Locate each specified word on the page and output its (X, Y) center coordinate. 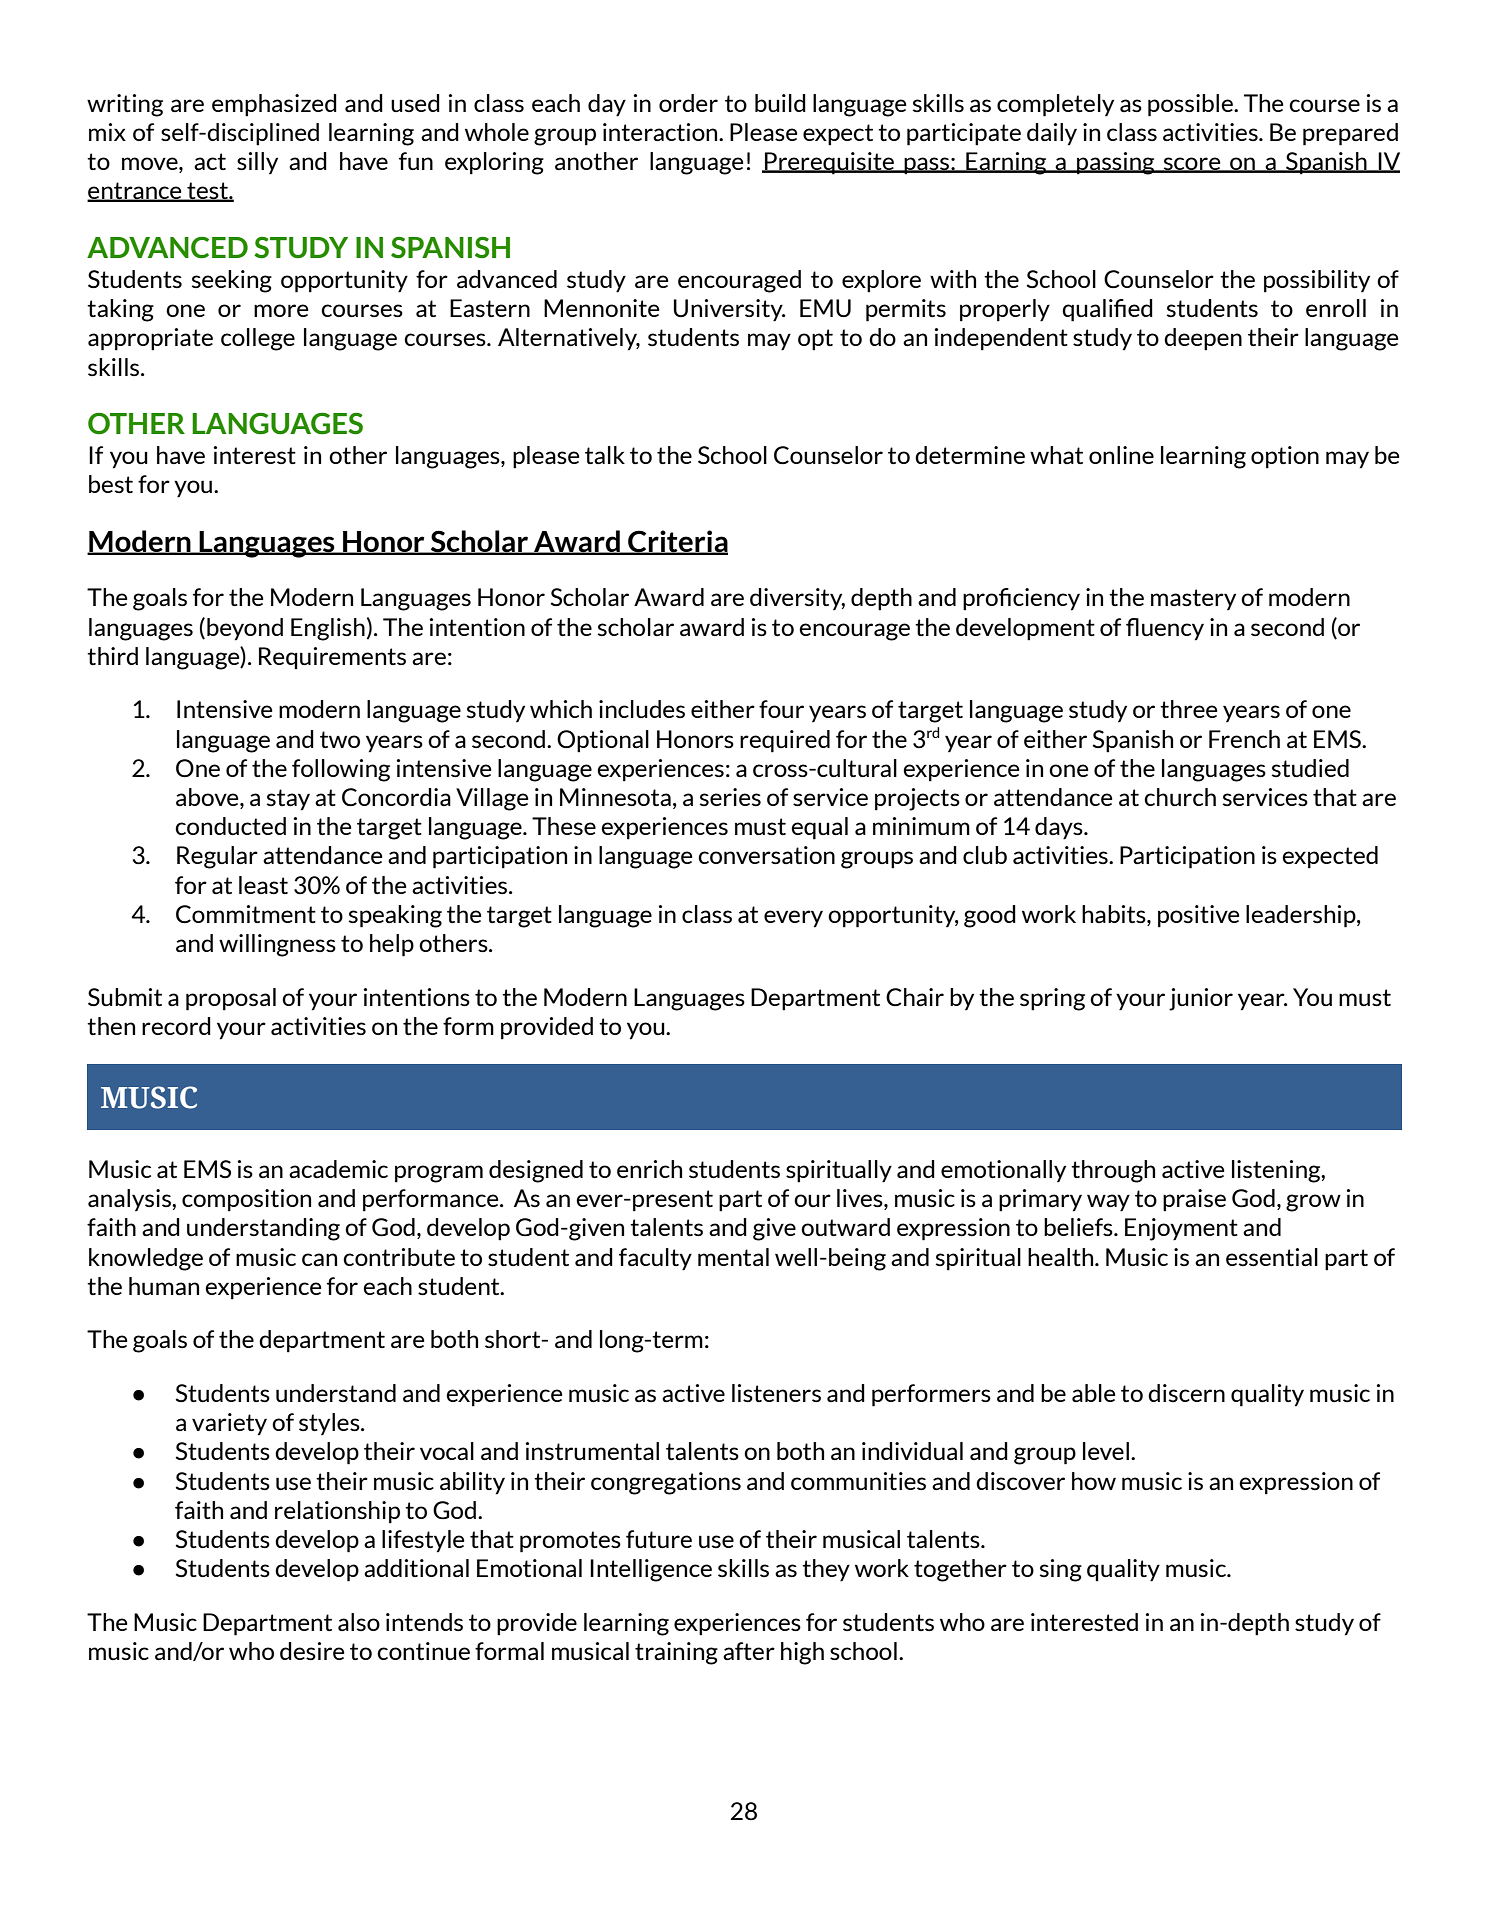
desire (312, 1651)
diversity (797, 599)
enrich (649, 1169)
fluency (1165, 629)
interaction (661, 132)
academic (338, 1169)
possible (1191, 105)
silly (257, 163)
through (1113, 1171)
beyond (245, 629)
